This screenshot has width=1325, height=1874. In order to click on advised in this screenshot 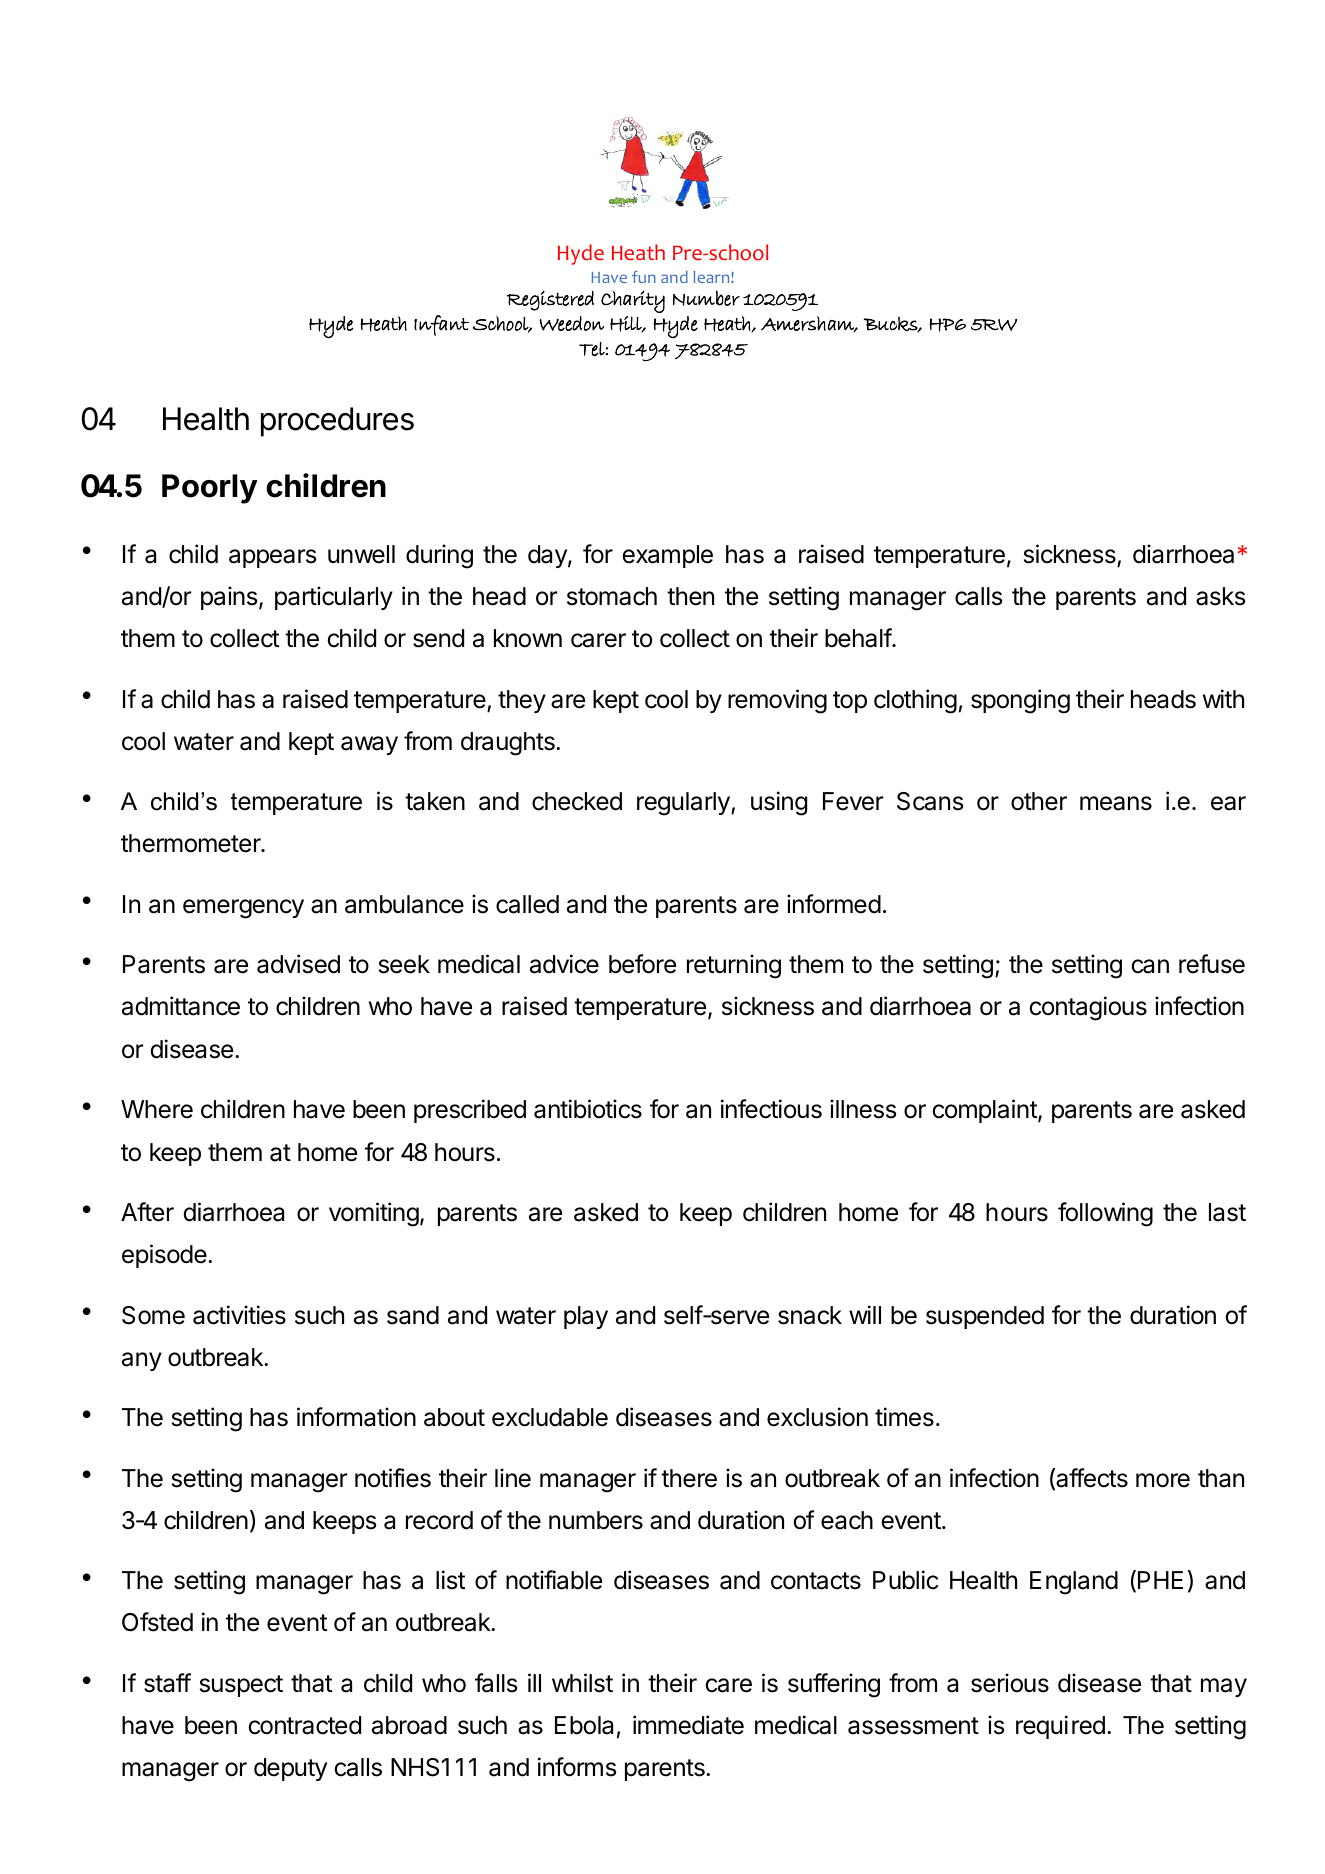, I will do `click(298, 964)`.
